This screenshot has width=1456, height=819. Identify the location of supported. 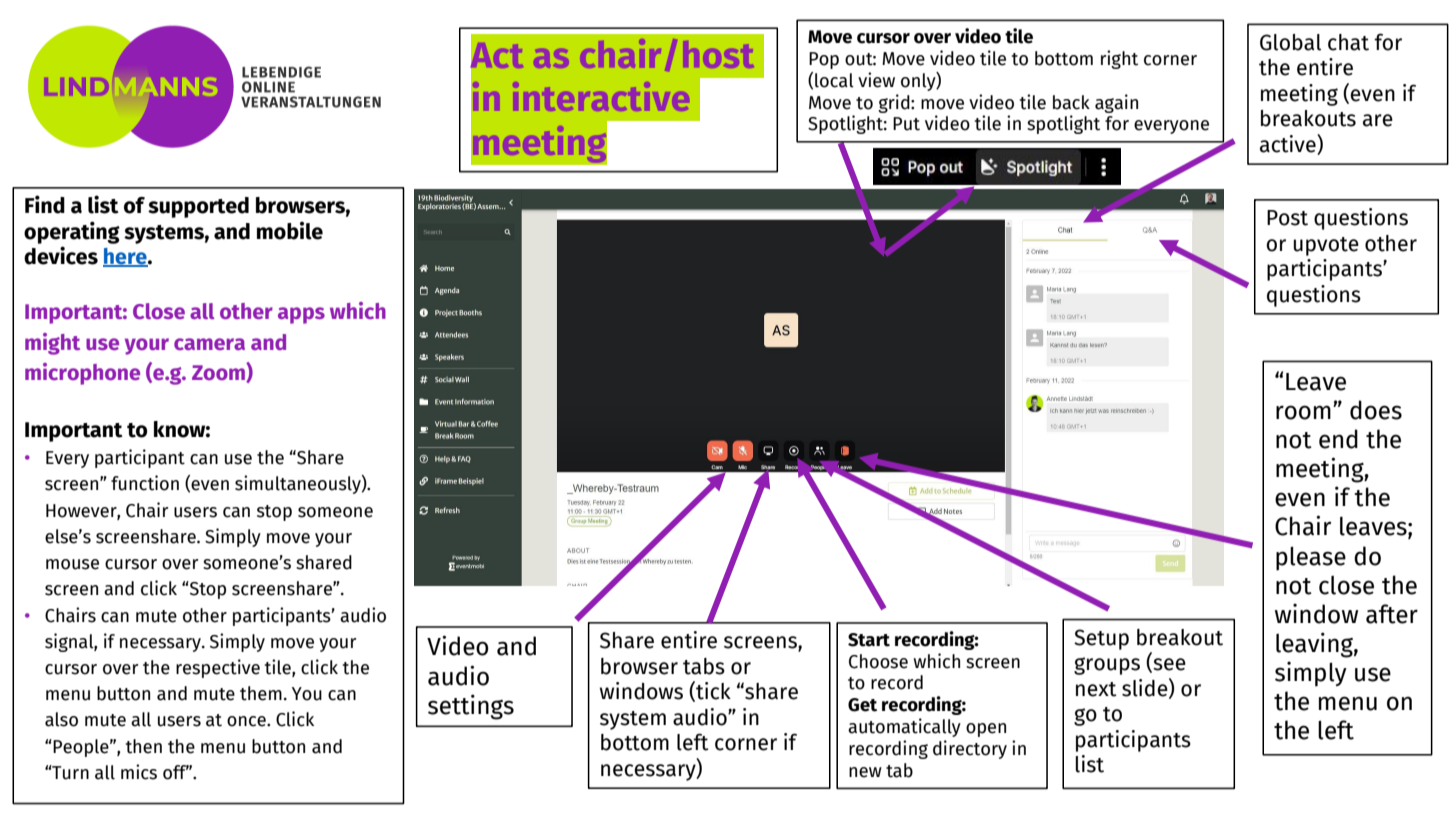
(198, 207).
